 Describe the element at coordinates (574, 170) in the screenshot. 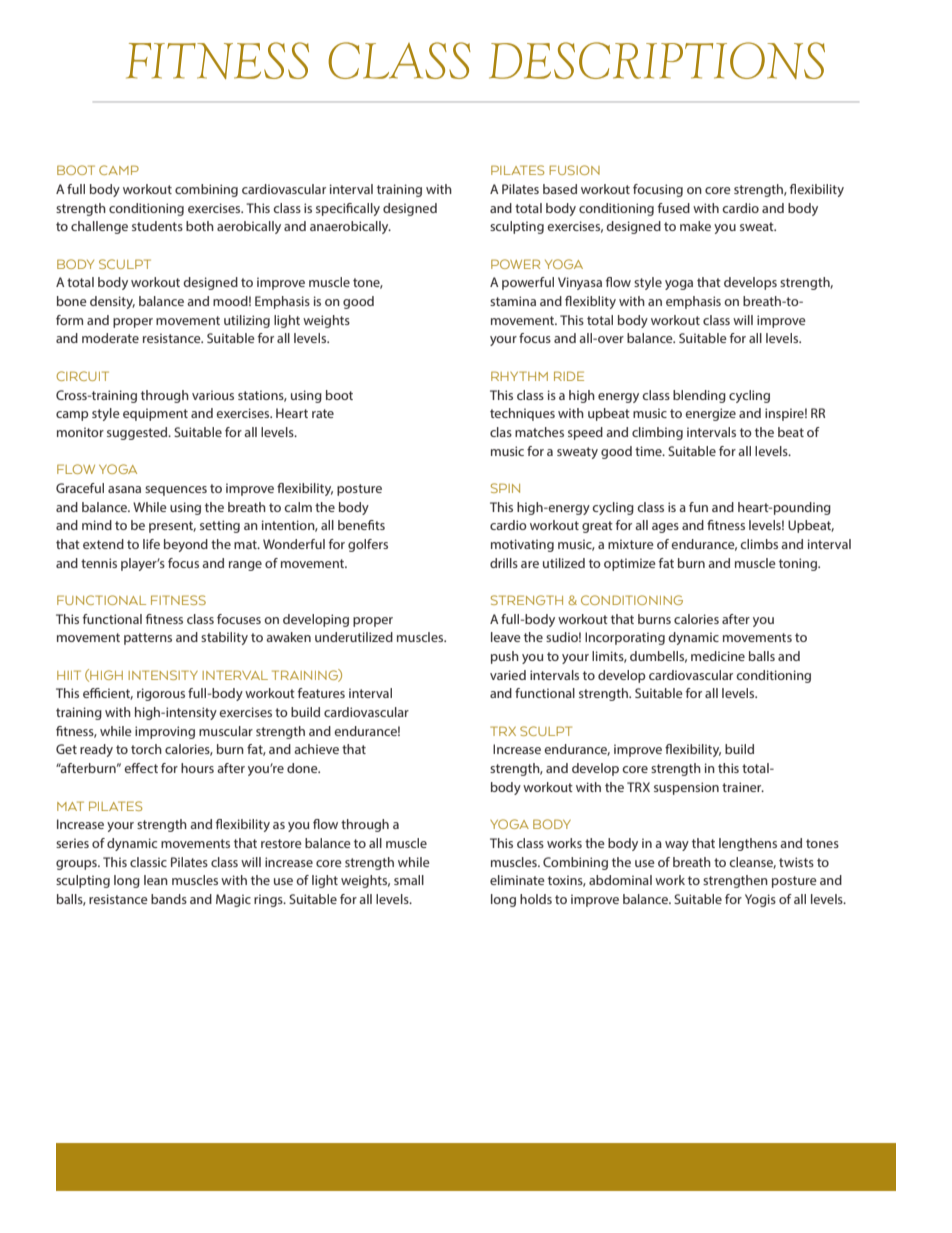

I see `FUSION` at that location.
